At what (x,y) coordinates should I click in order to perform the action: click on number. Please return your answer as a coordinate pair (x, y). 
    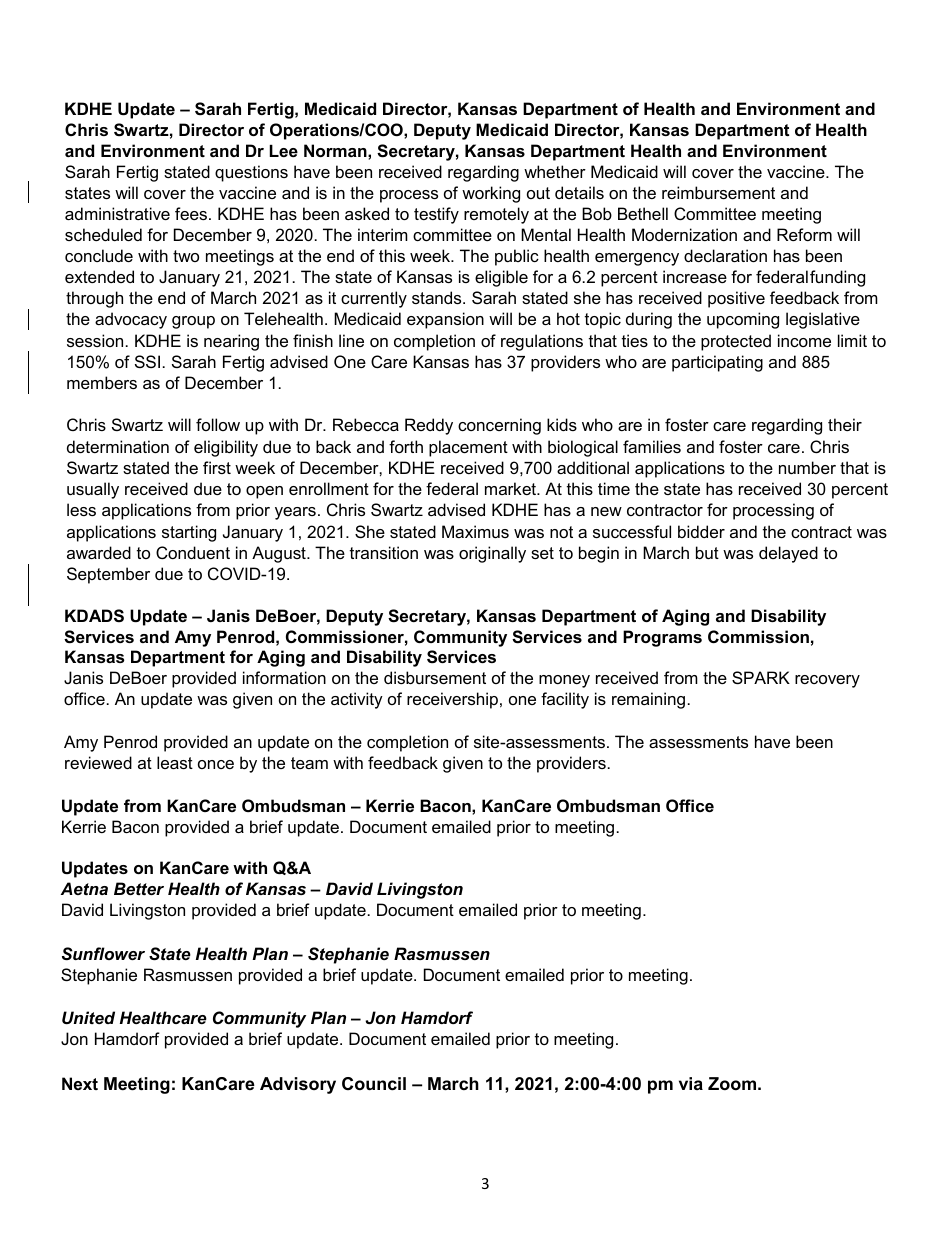
    Looking at the image, I should click on (807, 467).
